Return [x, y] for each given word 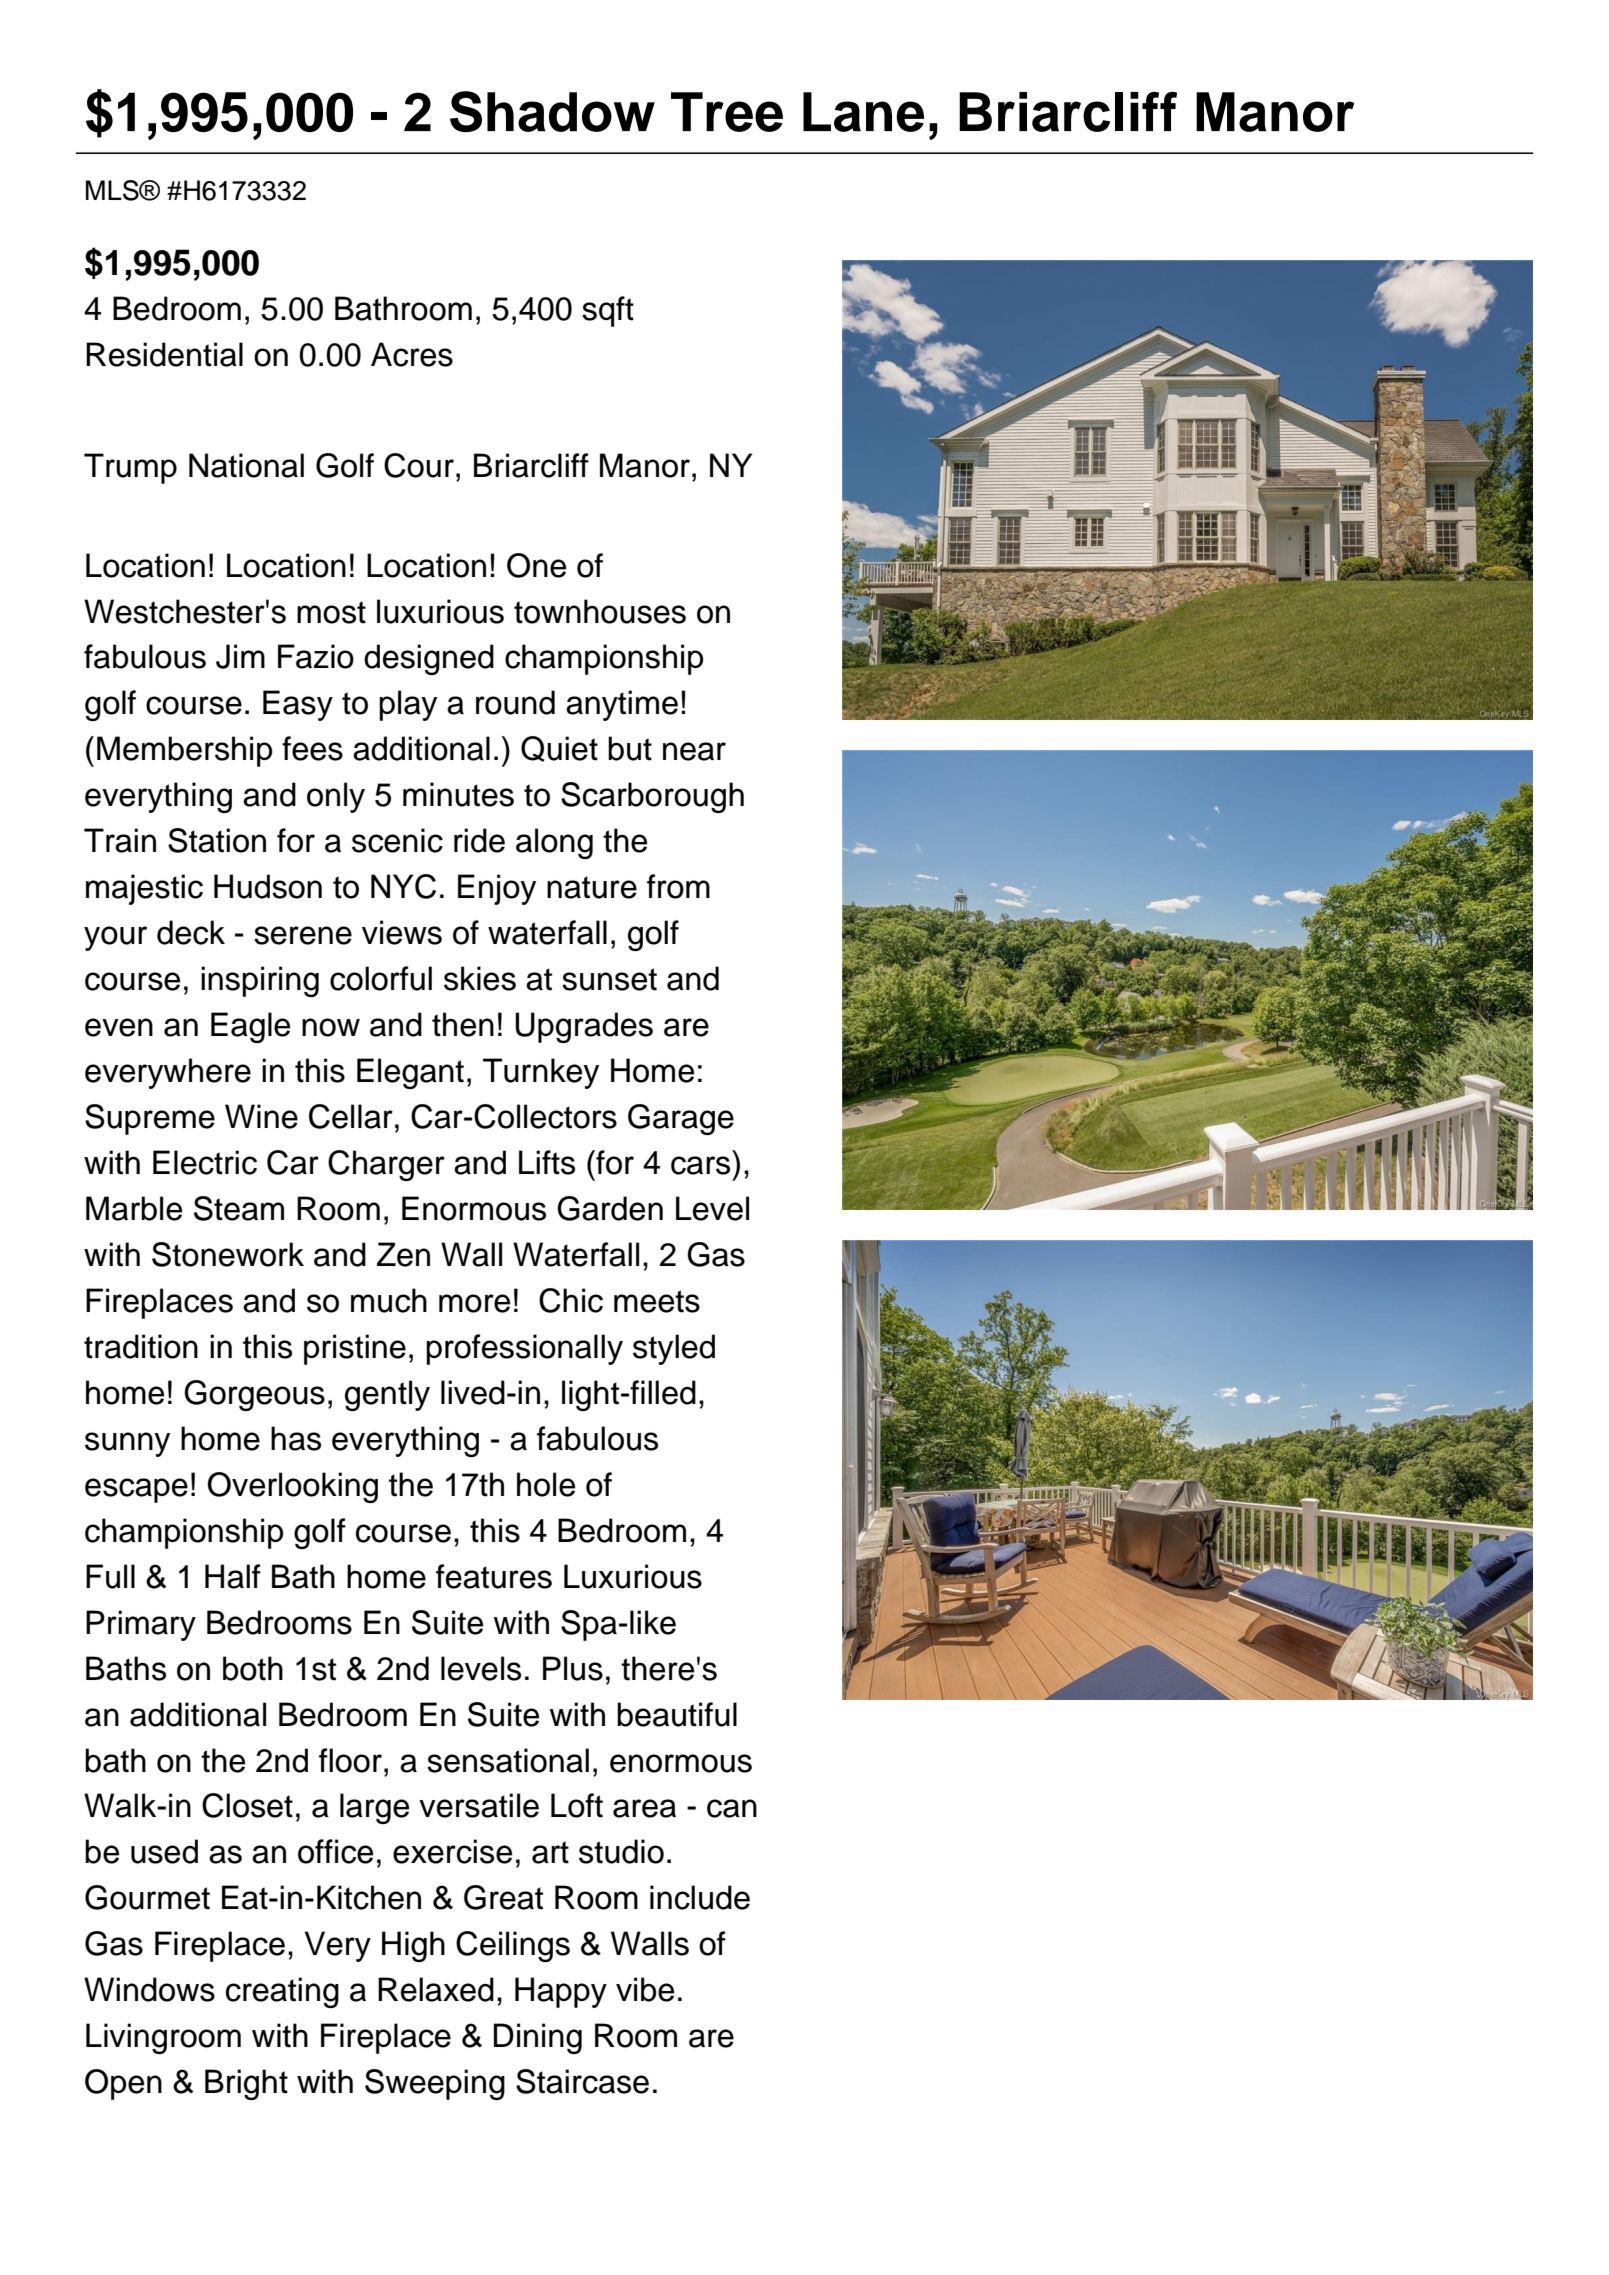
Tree [727, 112]
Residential [164, 354]
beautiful [677, 1714]
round [515, 702]
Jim [240, 656]
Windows [149, 1989]
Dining [538, 2038]
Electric [205, 1162]
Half [233, 1576]
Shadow [552, 111]
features [494, 1576]
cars [700, 1165]
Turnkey [541, 1073]
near [694, 751]
